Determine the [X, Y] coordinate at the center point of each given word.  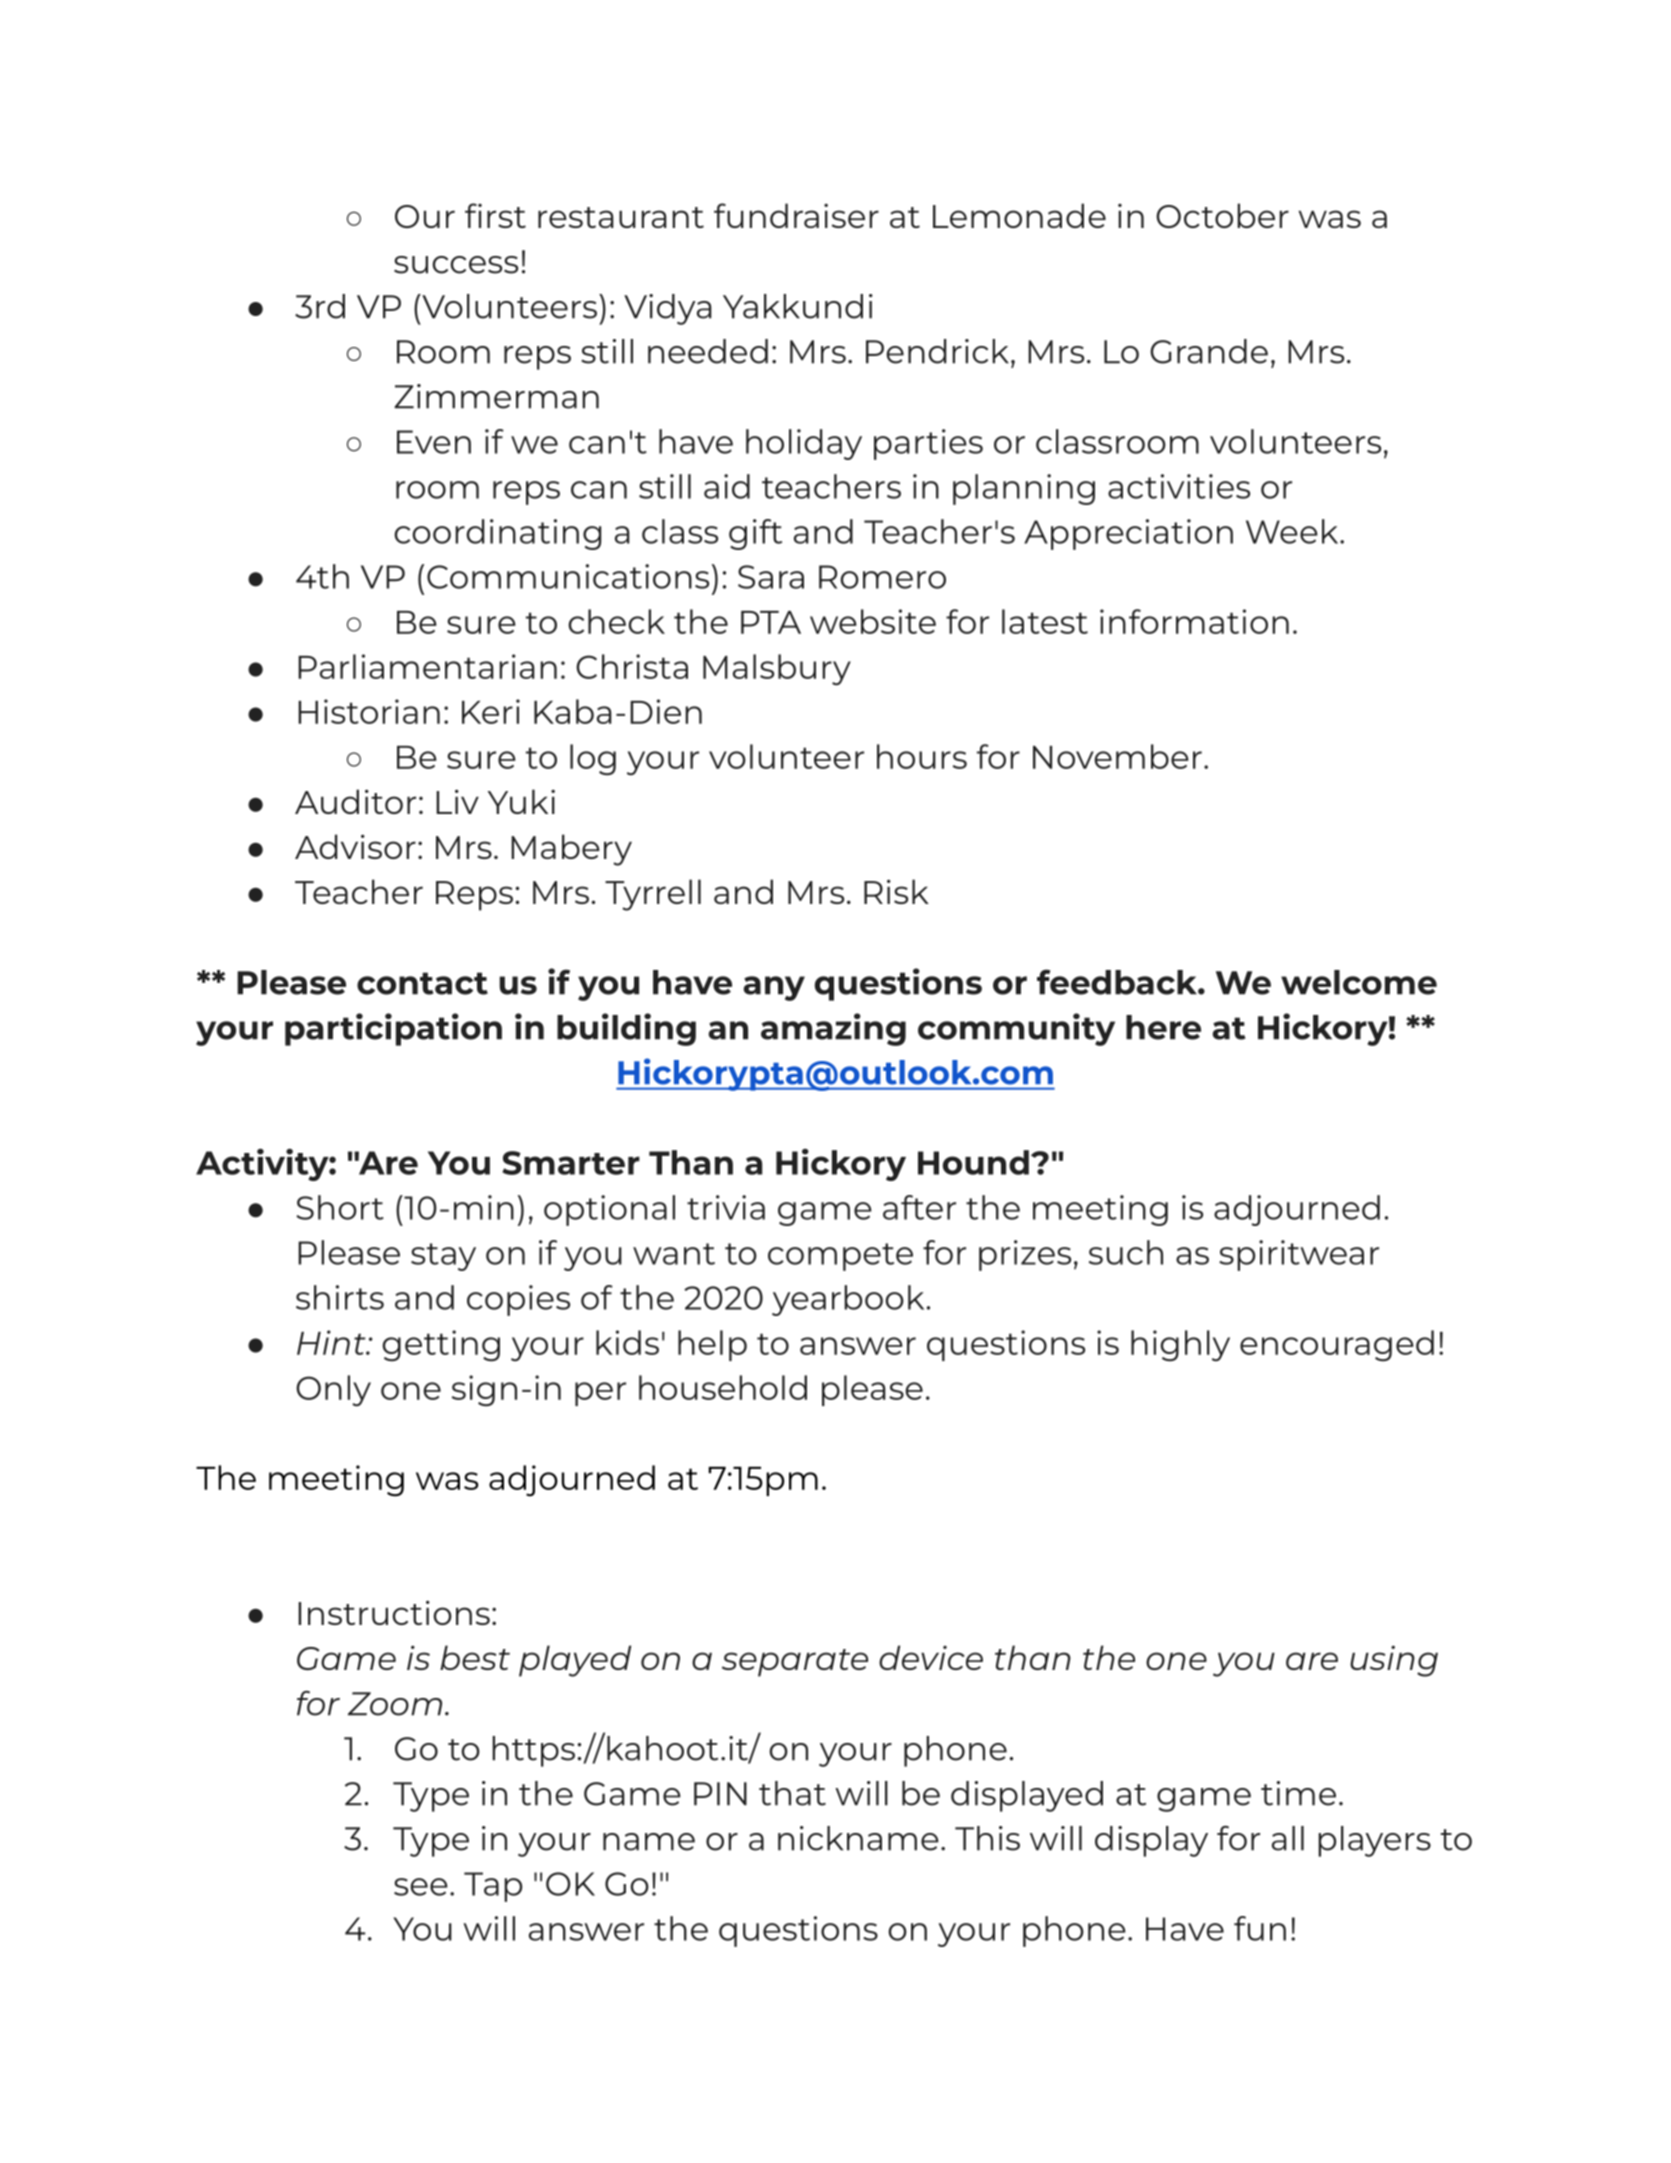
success [456, 265]
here [1163, 1027]
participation [393, 1029]
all [1288, 1838]
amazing [833, 1029]
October [1222, 215]
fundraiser [796, 215]
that [792, 1793]
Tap [493, 1887]
